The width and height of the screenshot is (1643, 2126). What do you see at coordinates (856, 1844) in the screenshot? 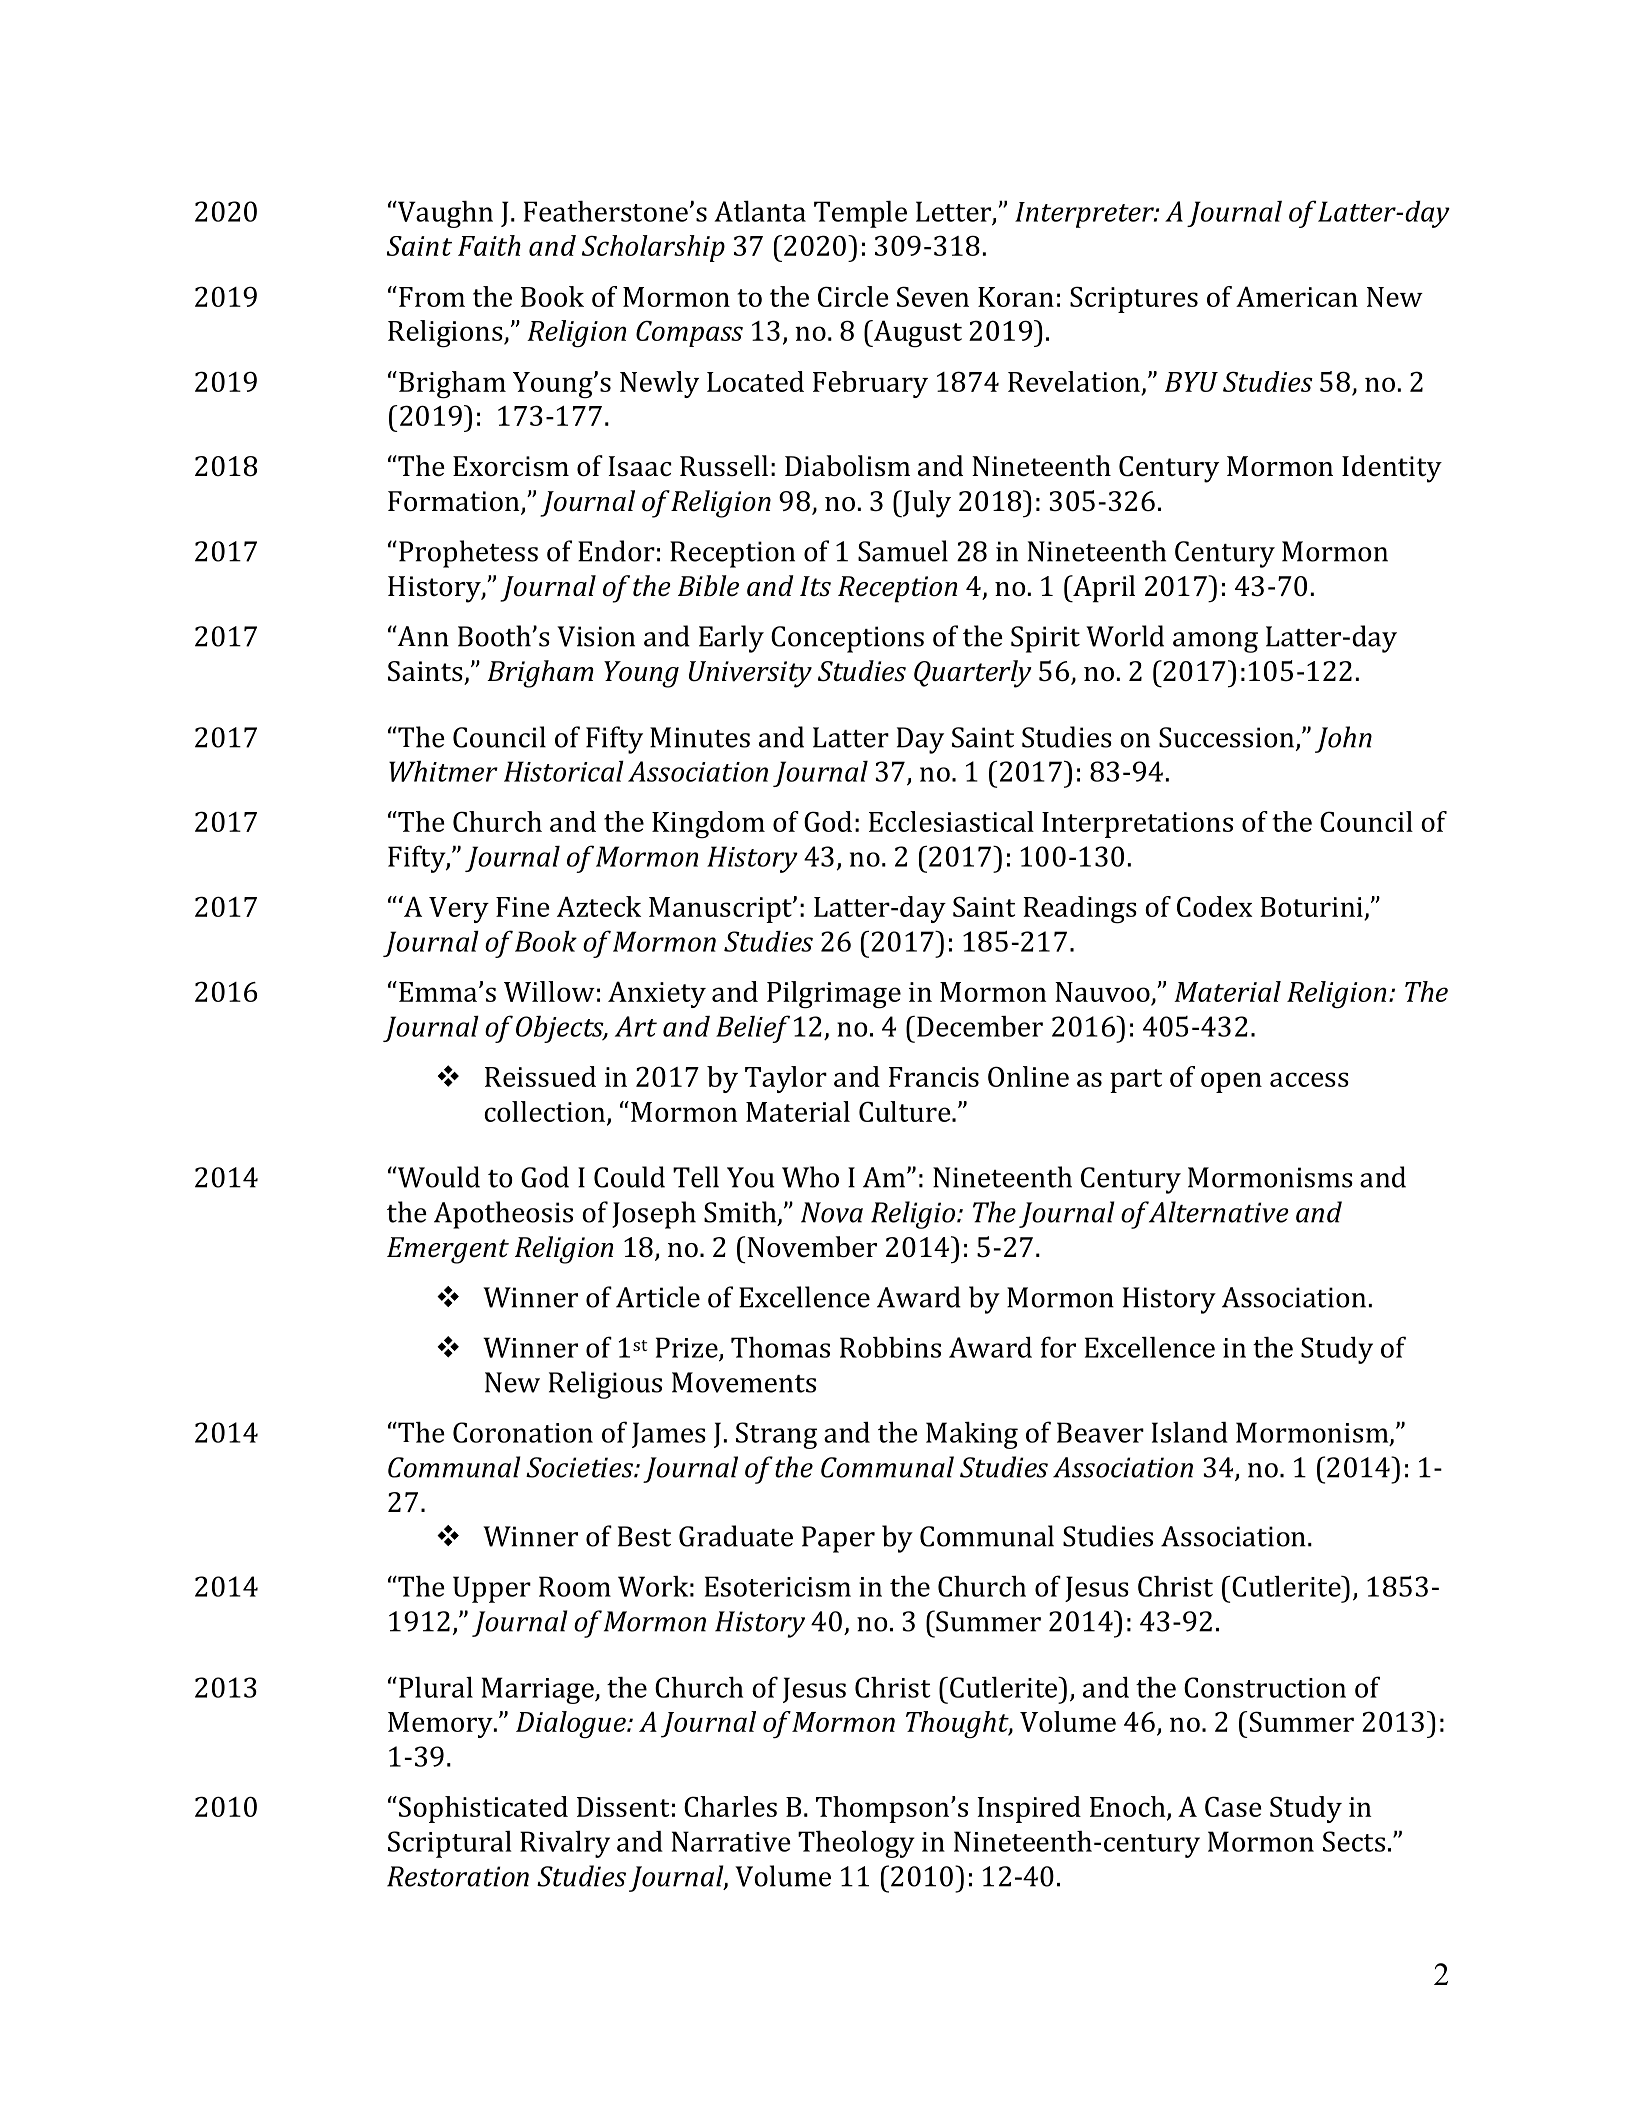
I see `Theology` at bounding box center [856, 1844].
